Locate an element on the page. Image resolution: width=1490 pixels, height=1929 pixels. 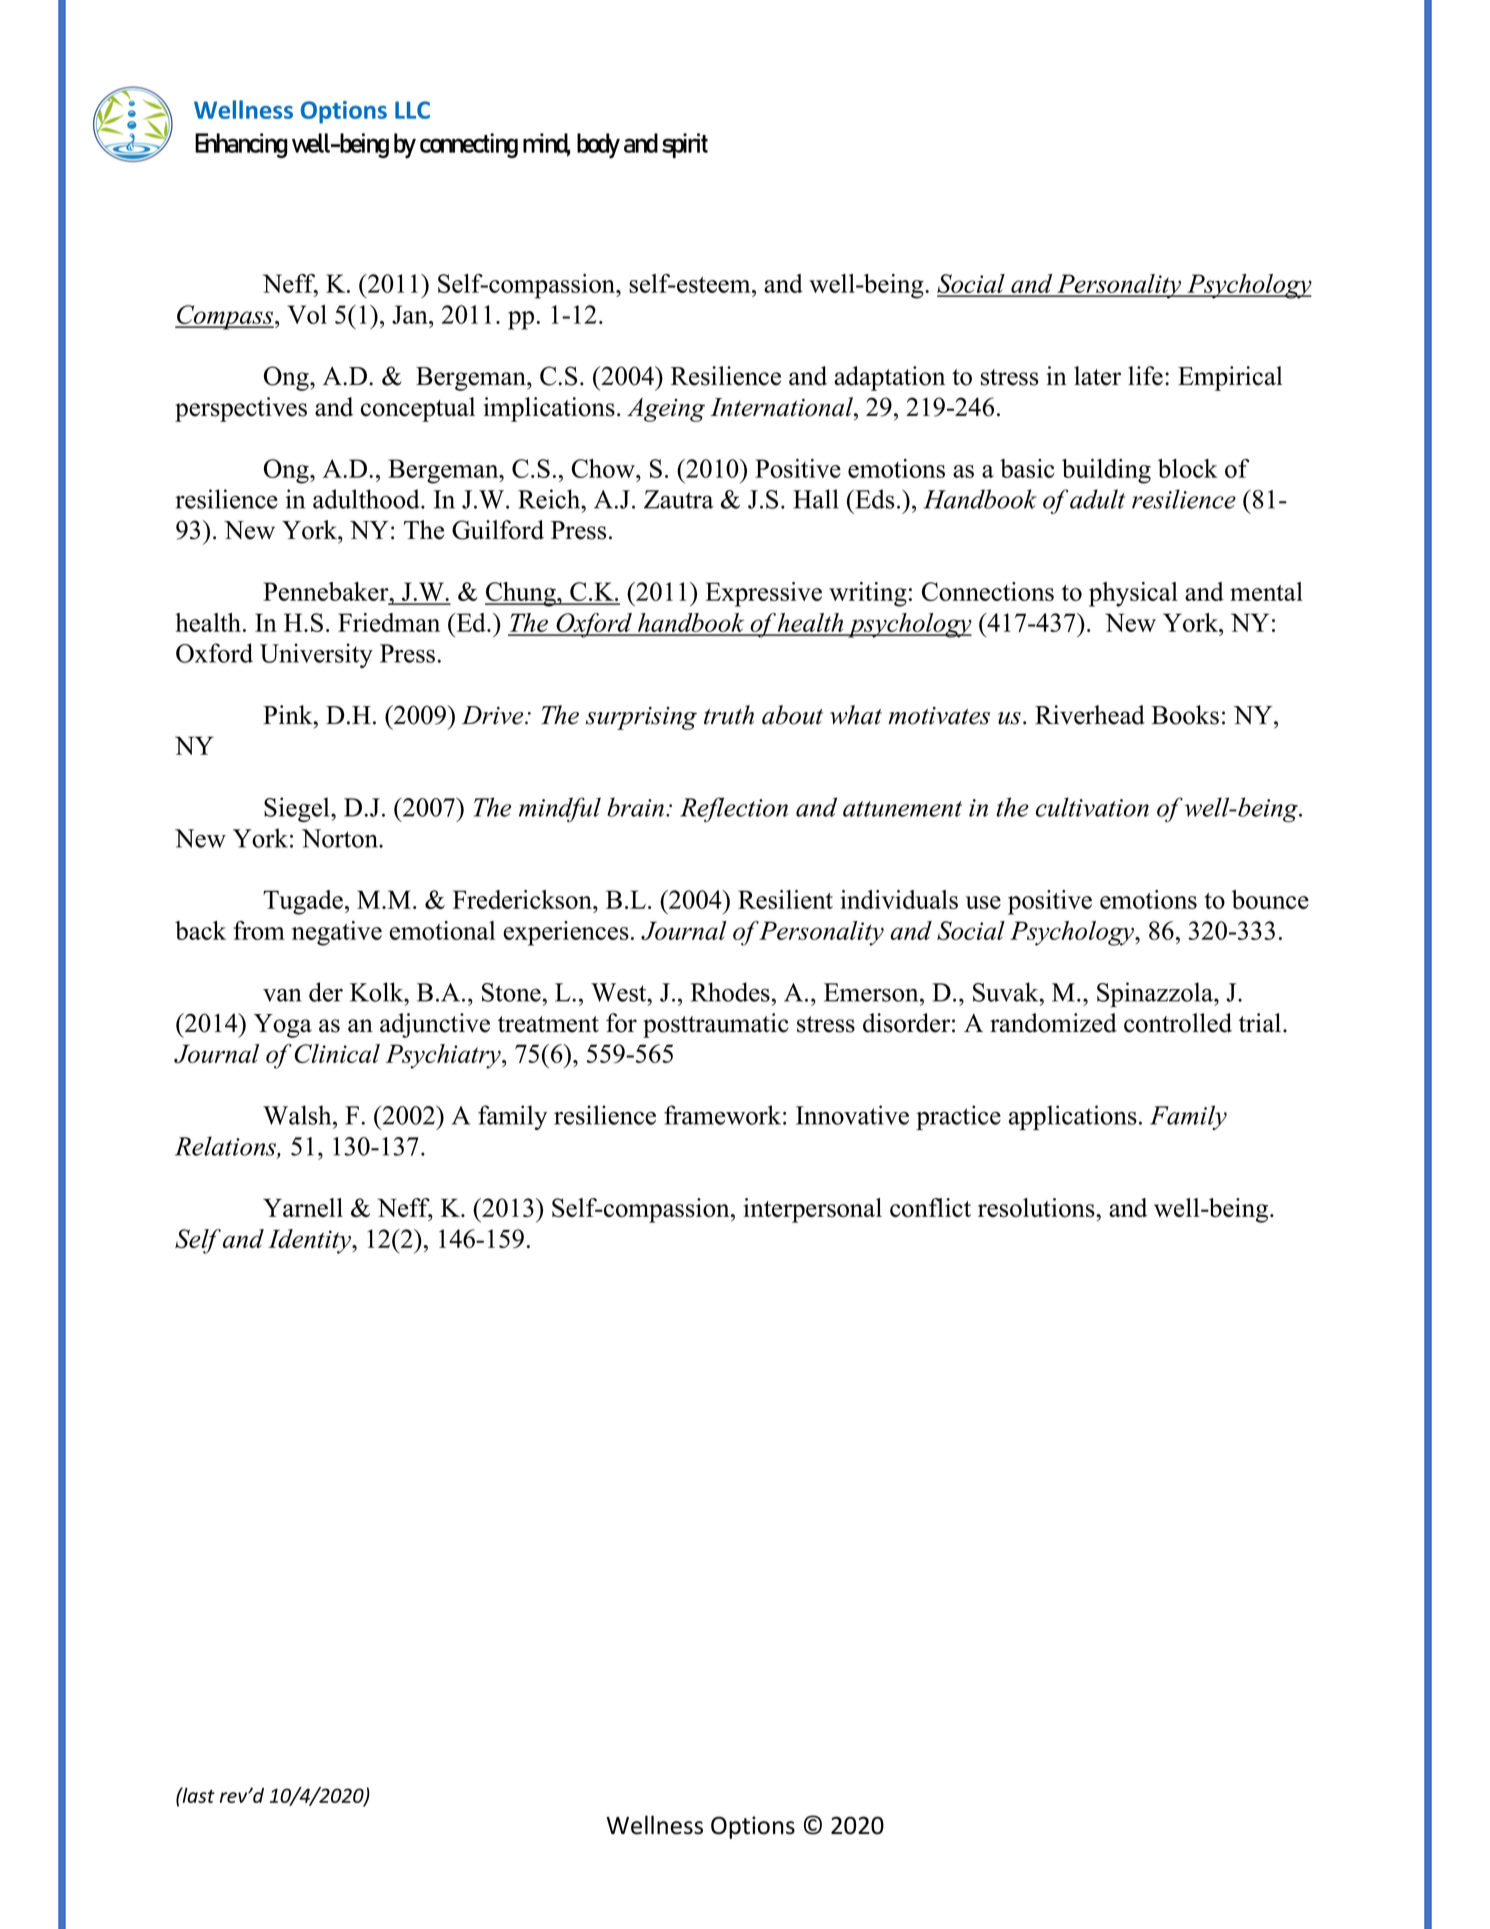
spirit is located at coordinates (685, 145).
